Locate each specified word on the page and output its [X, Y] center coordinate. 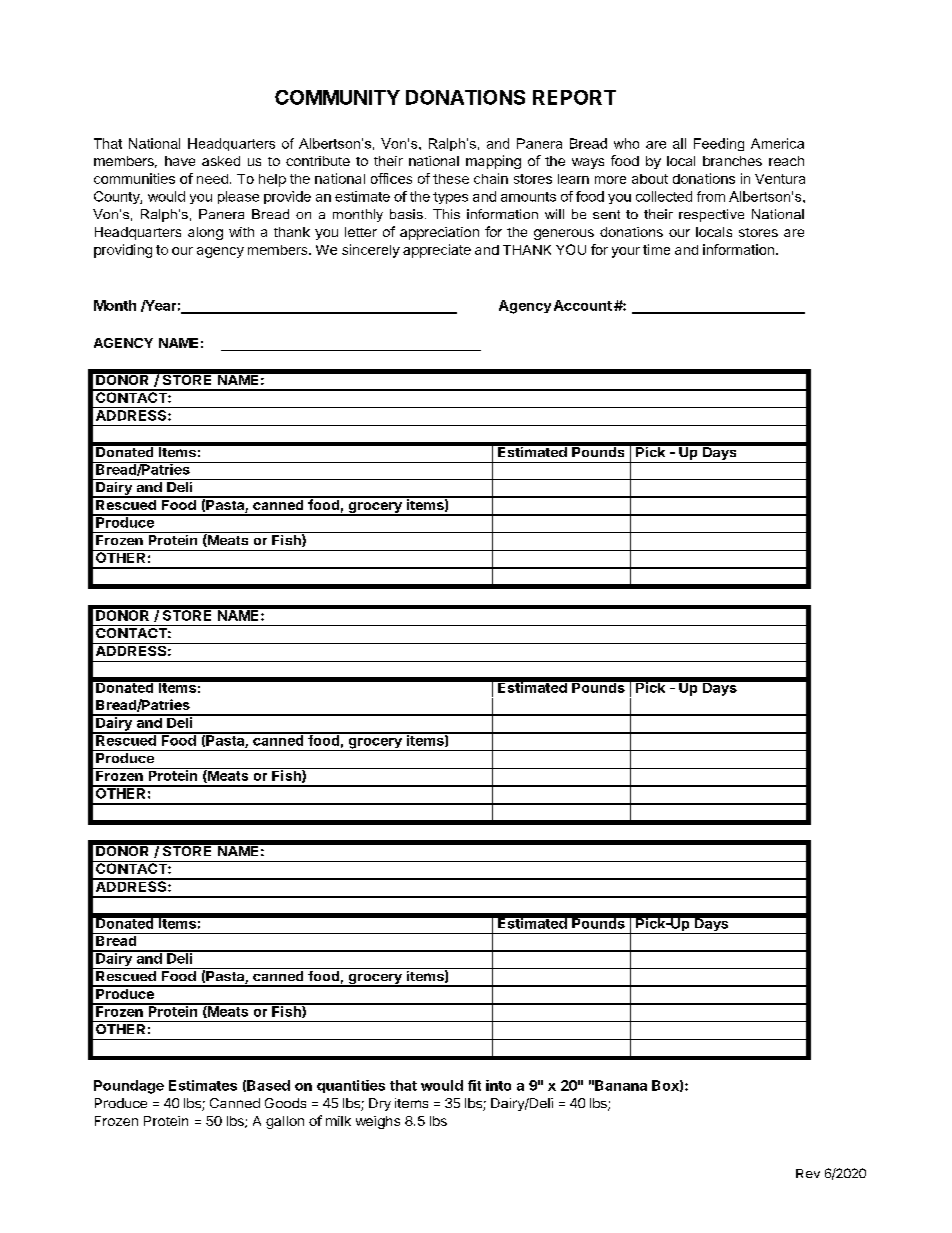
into [498, 1085]
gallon [285, 1122]
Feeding [719, 144]
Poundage [129, 1087]
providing [123, 251]
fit [474, 1085]
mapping [493, 162]
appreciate [437, 251]
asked [221, 161]
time [656, 249]
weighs [378, 1122]
